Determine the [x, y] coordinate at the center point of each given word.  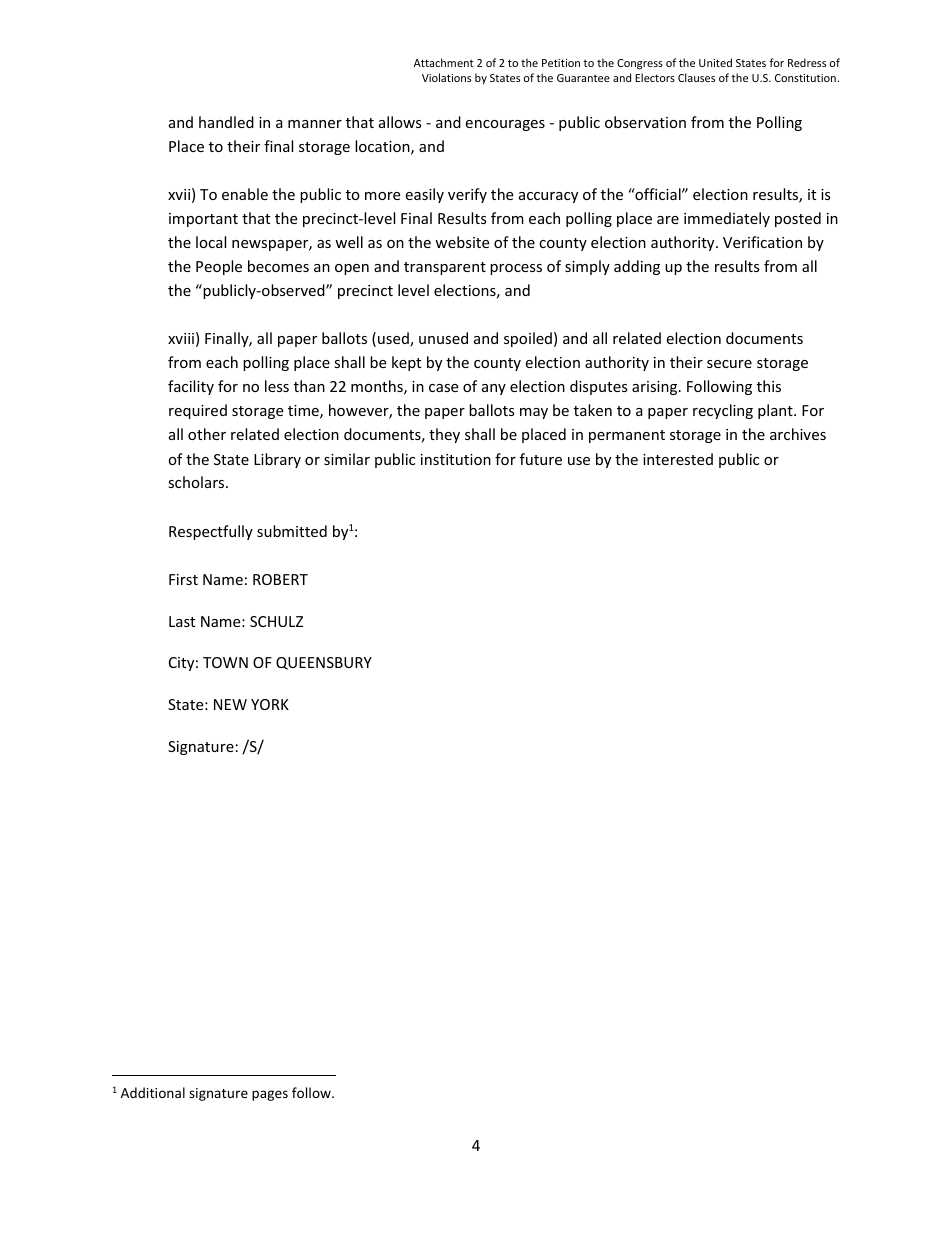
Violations [446, 77]
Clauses [696, 77]
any [494, 389]
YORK [270, 704]
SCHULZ [276, 621]
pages [270, 1095]
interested [678, 459]
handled [226, 122]
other [207, 434]
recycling [723, 411]
